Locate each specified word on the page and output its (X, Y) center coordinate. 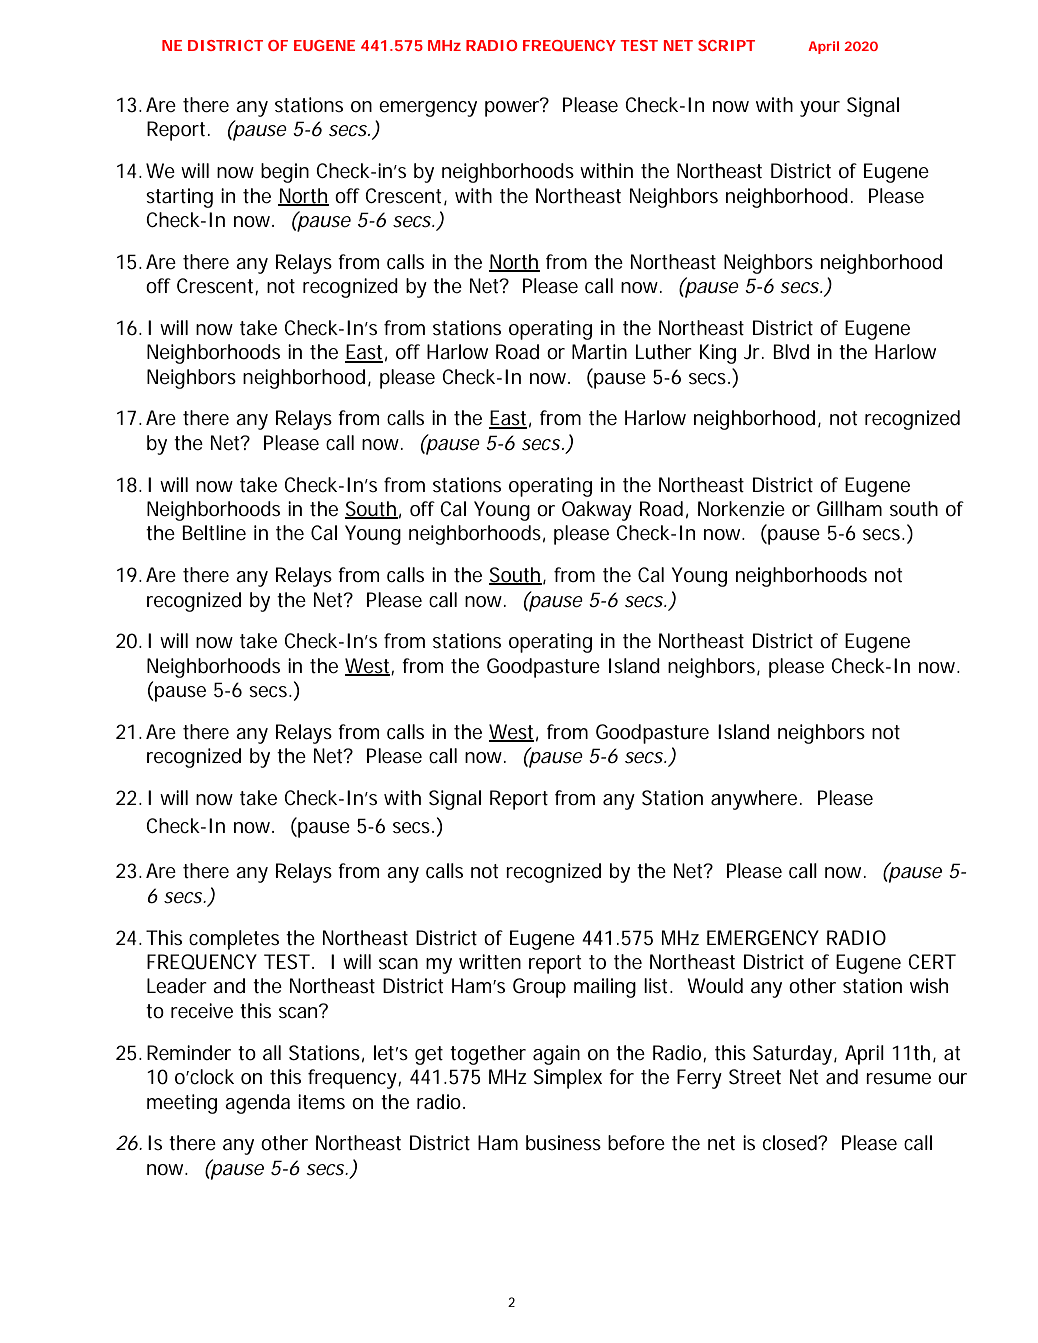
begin (285, 173)
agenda (257, 1104)
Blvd (791, 351)
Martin (599, 352)
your (820, 109)
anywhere (754, 800)
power (513, 107)
